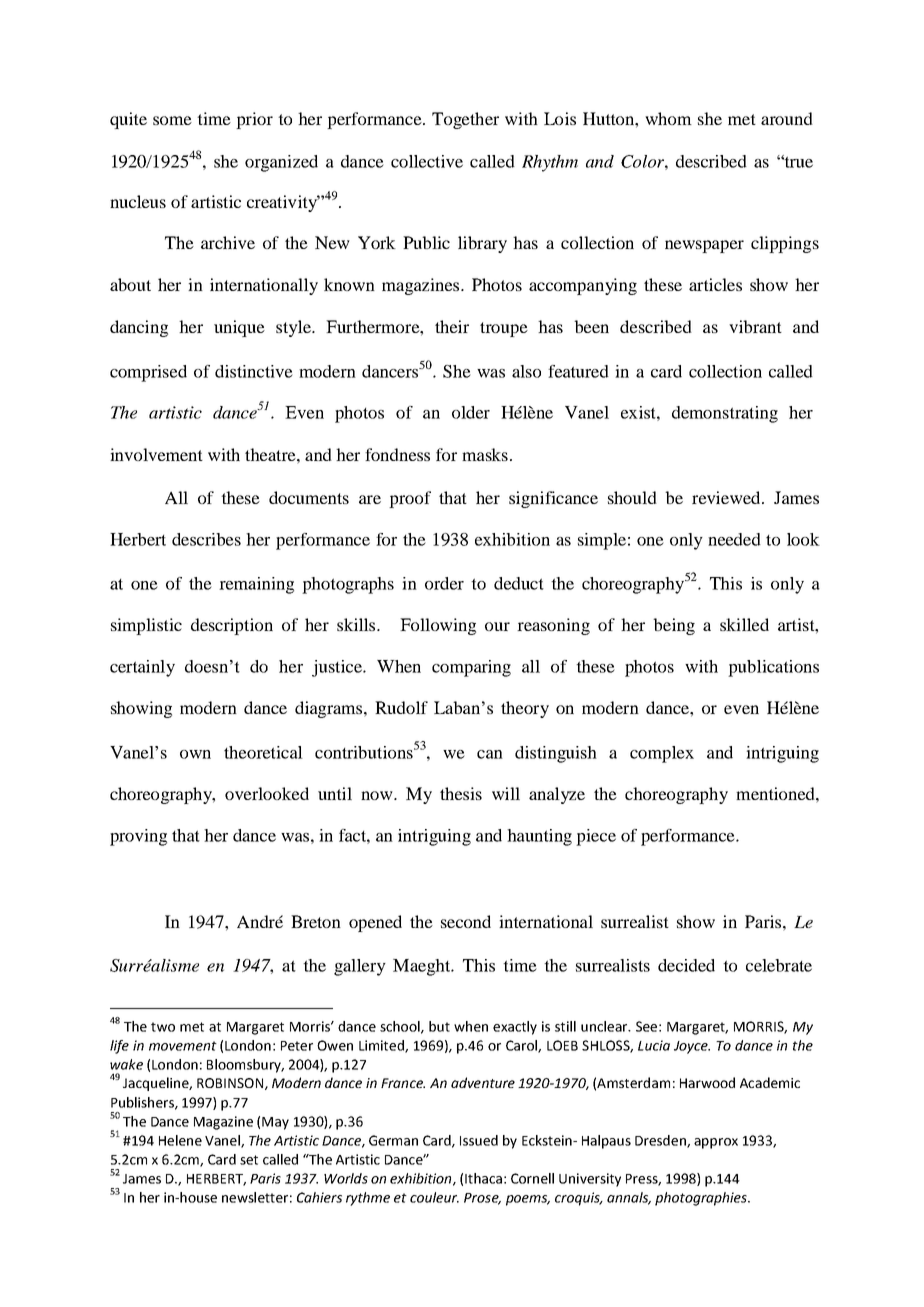 This screenshot has height=1307, width=924. I want to click on comparing, so click(471, 668).
